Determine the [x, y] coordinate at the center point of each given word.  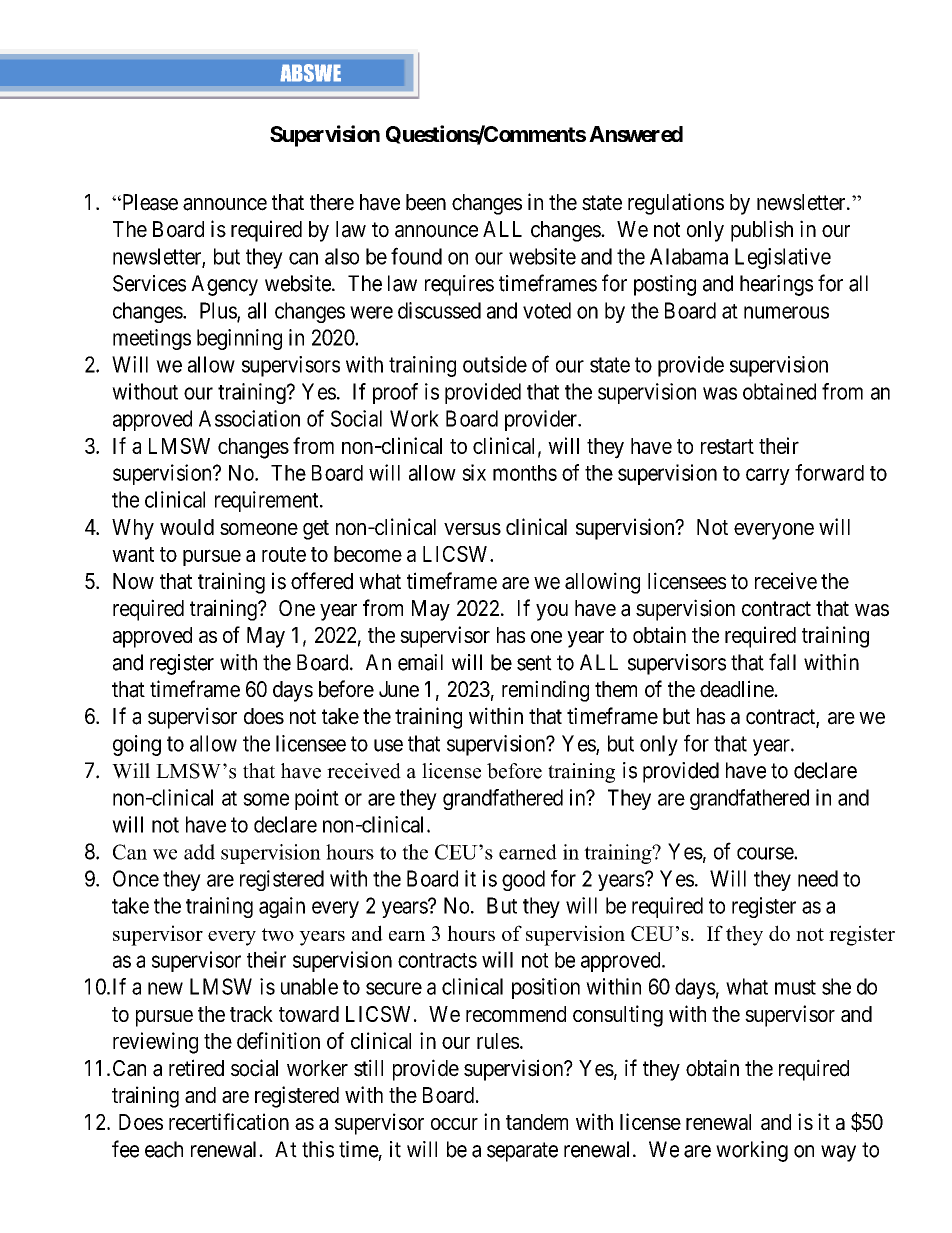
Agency [224, 285]
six [474, 472]
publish [762, 231]
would [187, 527]
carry [768, 476]
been [426, 202]
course [766, 853]
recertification [229, 1121]
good [523, 880]
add [199, 852]
